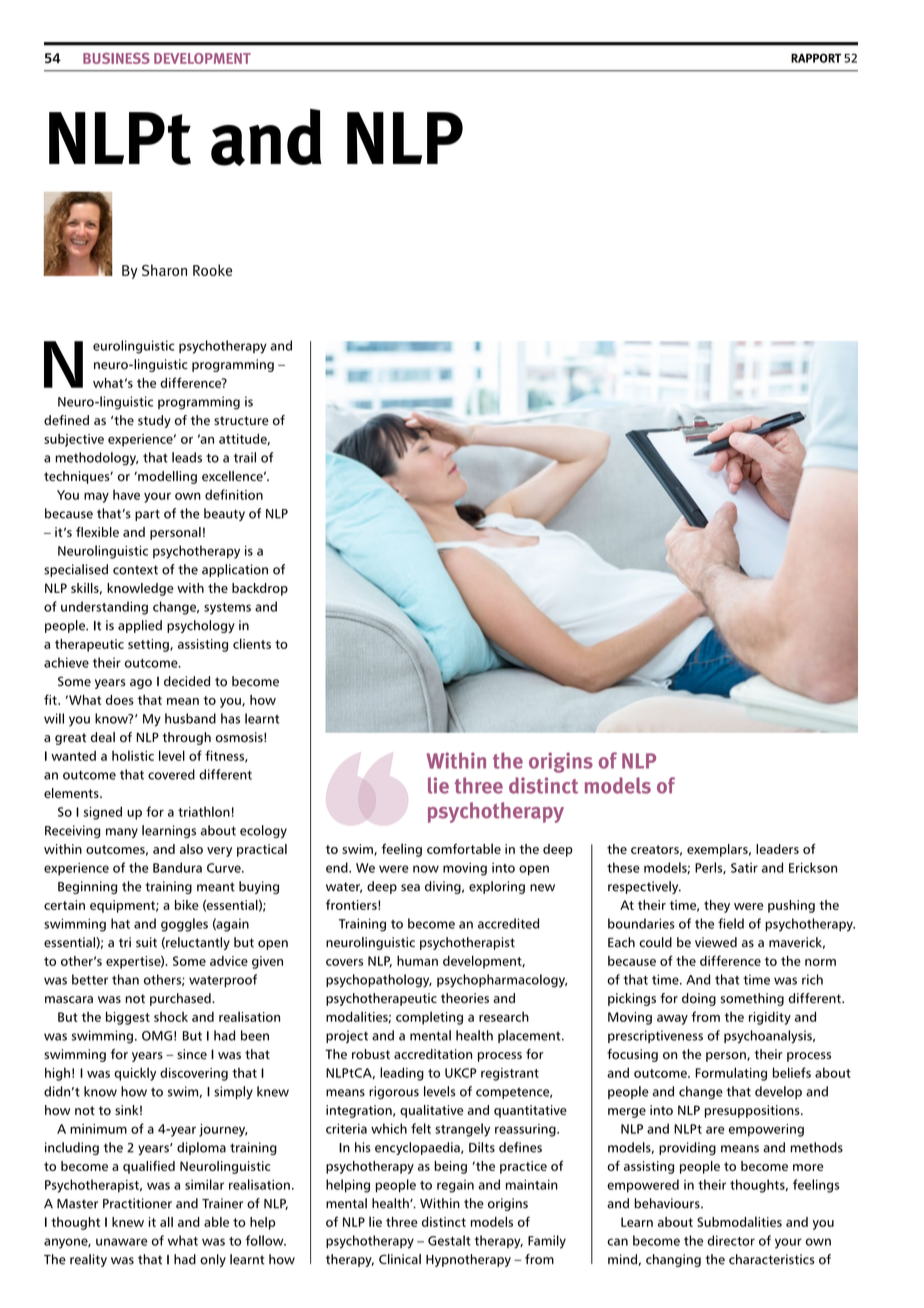 This screenshot has width=924, height=1308. I want to click on clients, so click(252, 643).
